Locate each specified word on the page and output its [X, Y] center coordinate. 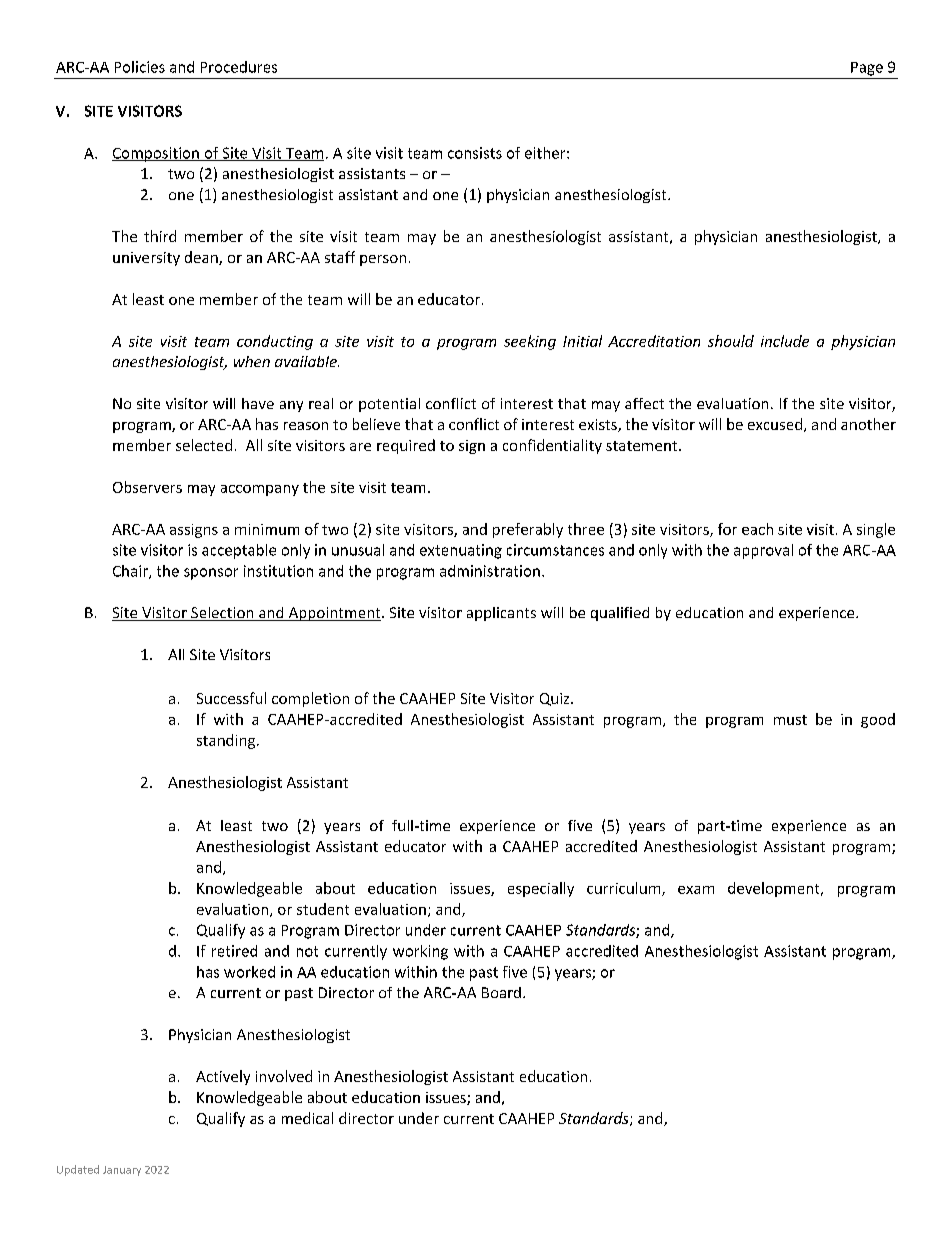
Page [867, 69]
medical [307, 1118]
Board [501, 992]
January [122, 1171]
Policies [140, 67]
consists [475, 153]
